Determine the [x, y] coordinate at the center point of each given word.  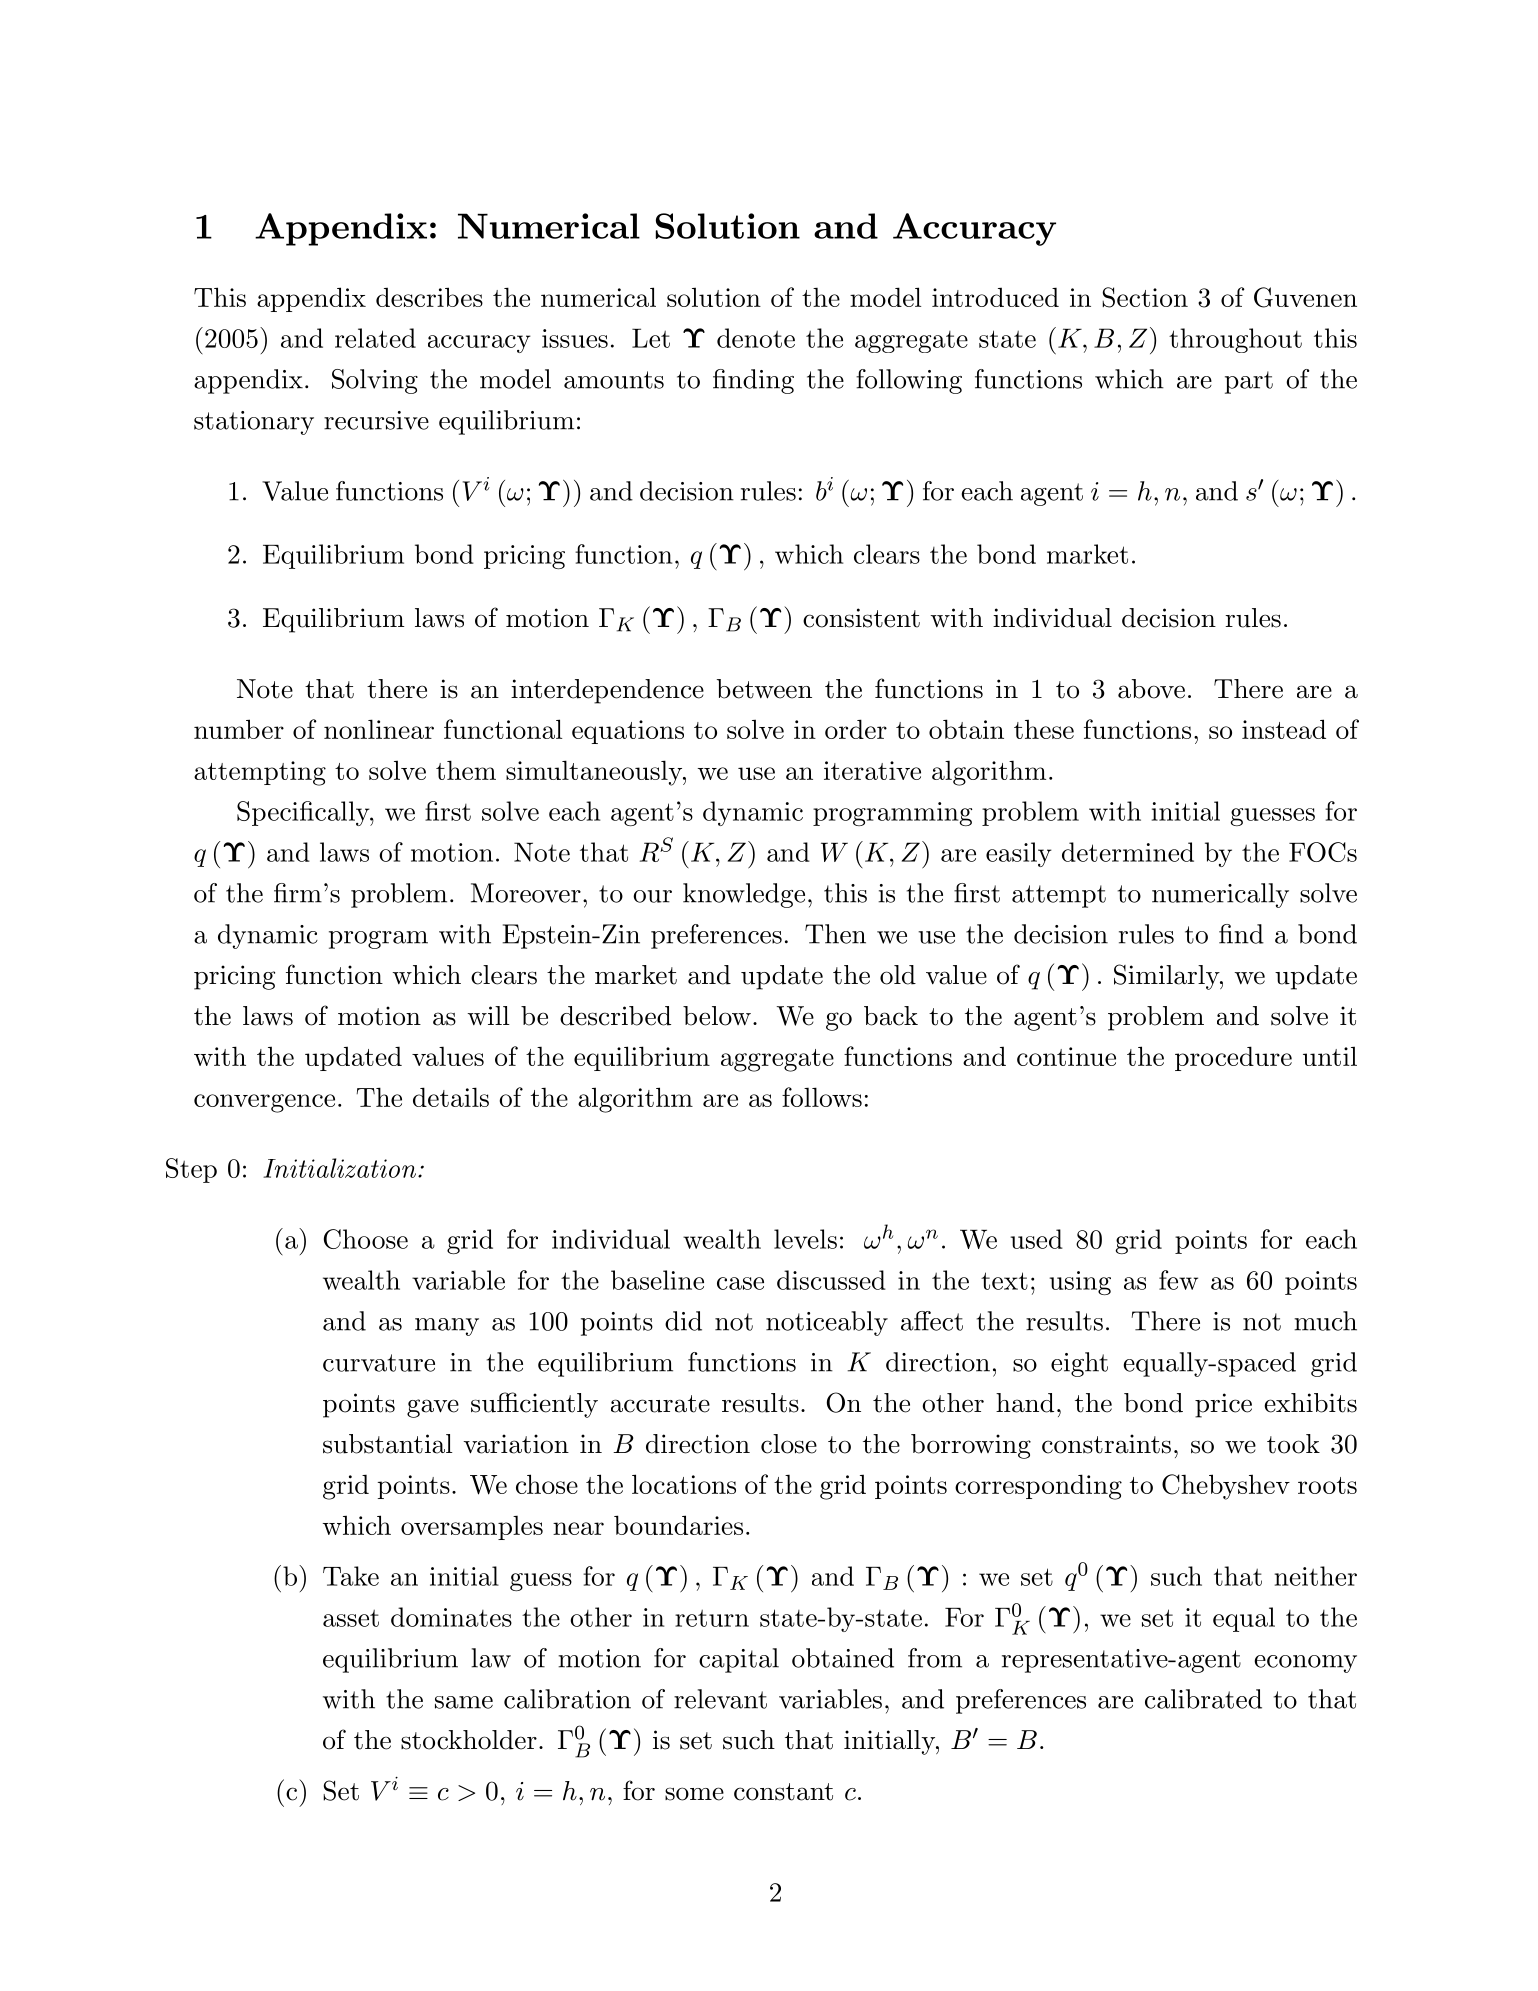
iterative [872, 770]
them [466, 770]
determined [1128, 852]
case [740, 1283]
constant [783, 1792]
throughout [1235, 340]
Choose [366, 1239]
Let [651, 338]
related [375, 338]
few [1178, 1280]
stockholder [469, 1740]
